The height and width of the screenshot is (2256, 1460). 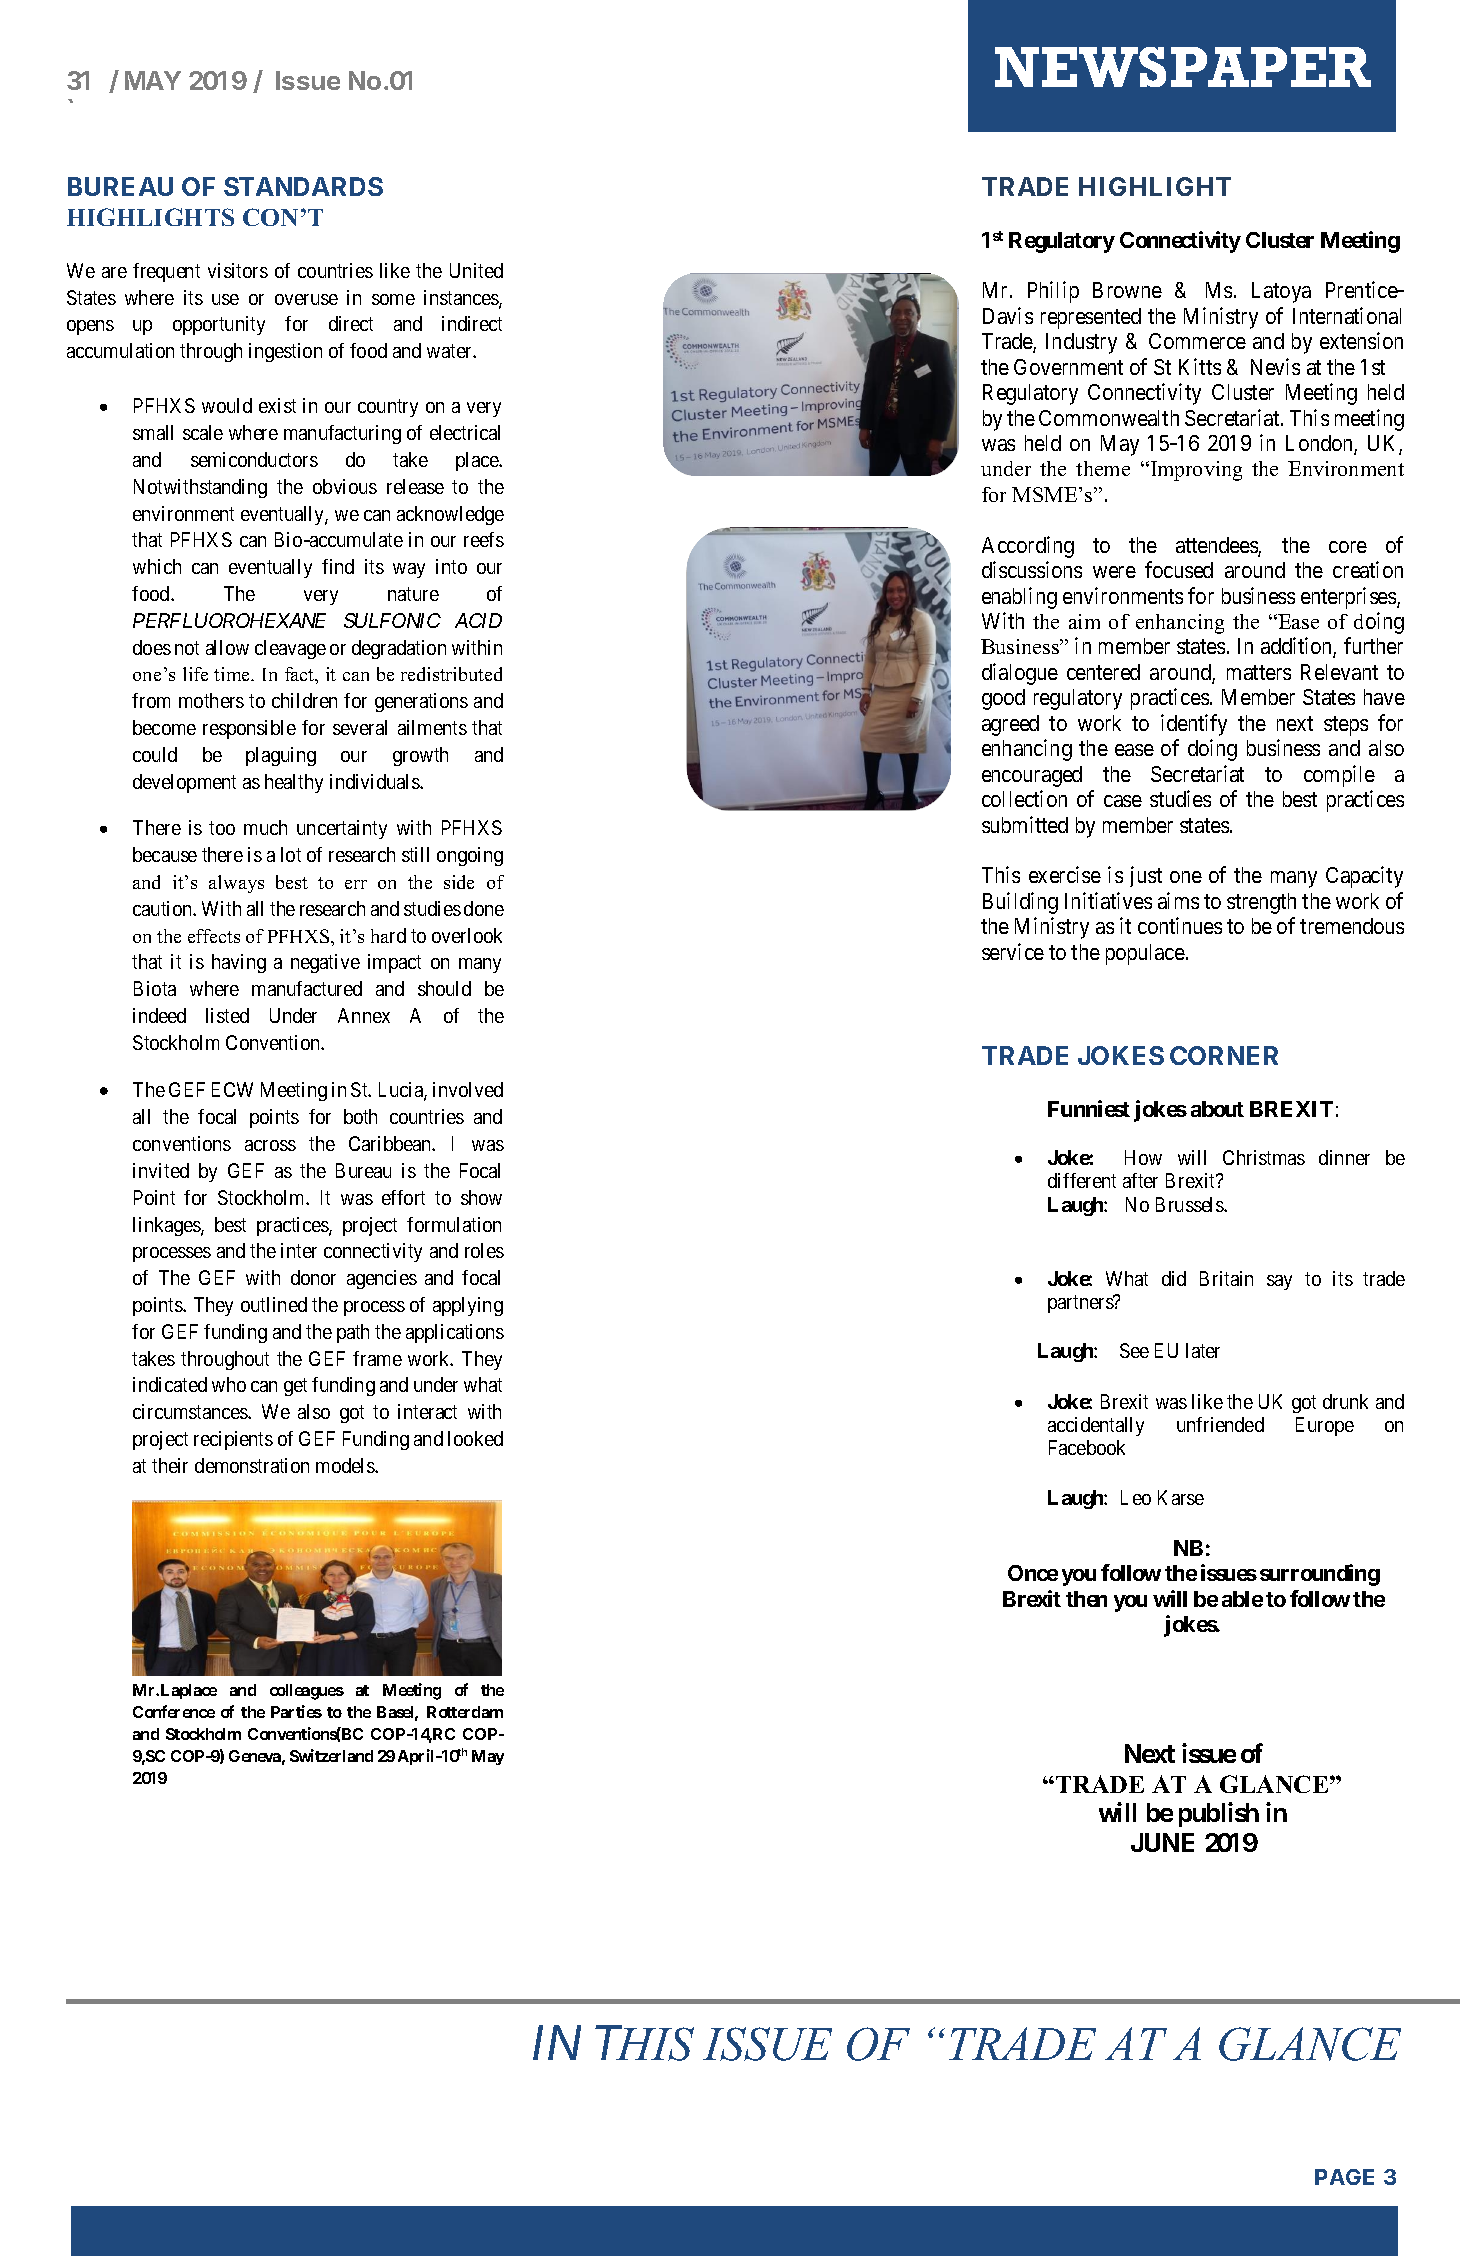 I want to click on visitors, so click(x=238, y=270).
